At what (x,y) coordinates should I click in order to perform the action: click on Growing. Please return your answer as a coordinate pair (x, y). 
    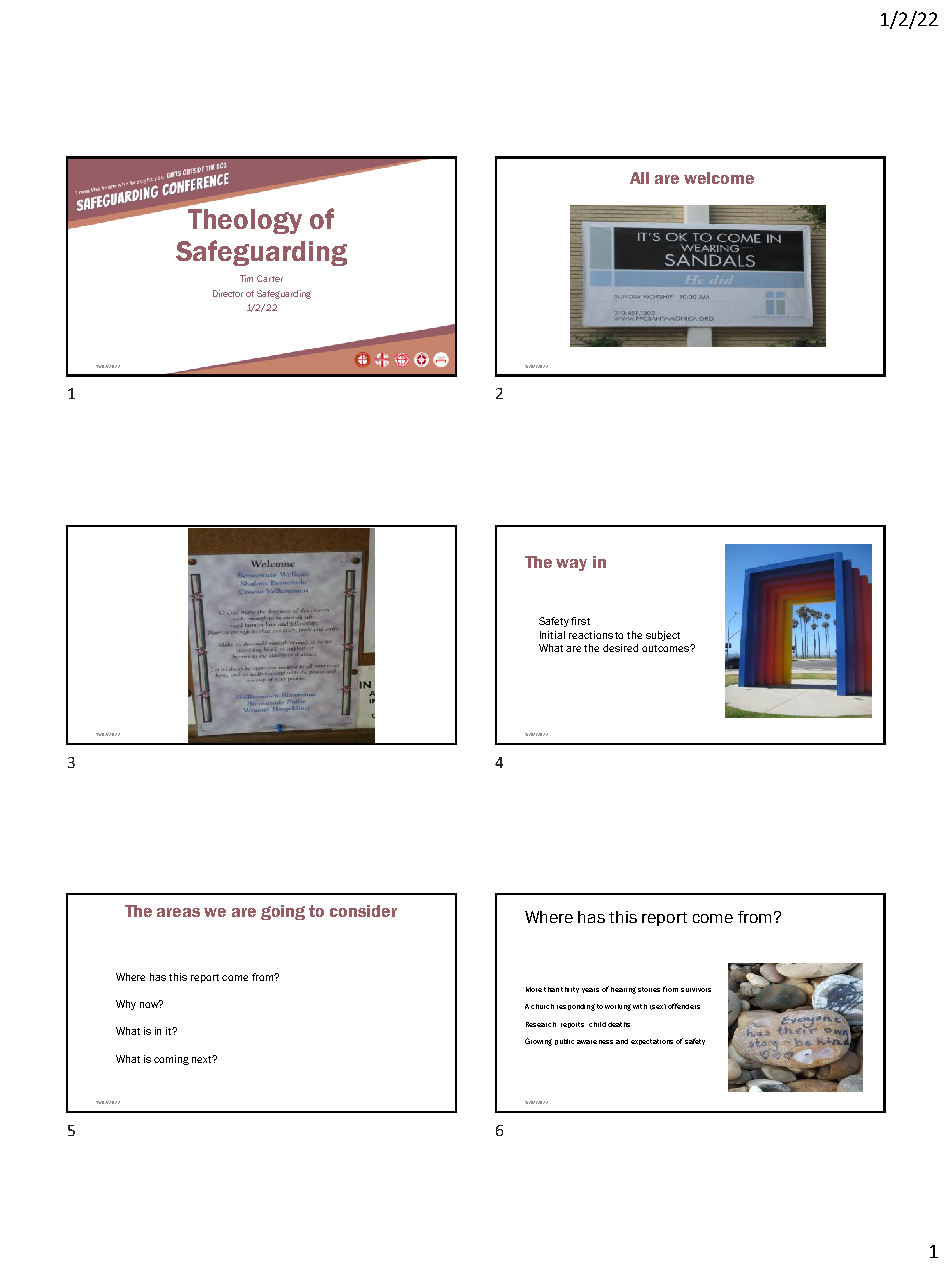
    Looking at the image, I should click on (538, 1042).
